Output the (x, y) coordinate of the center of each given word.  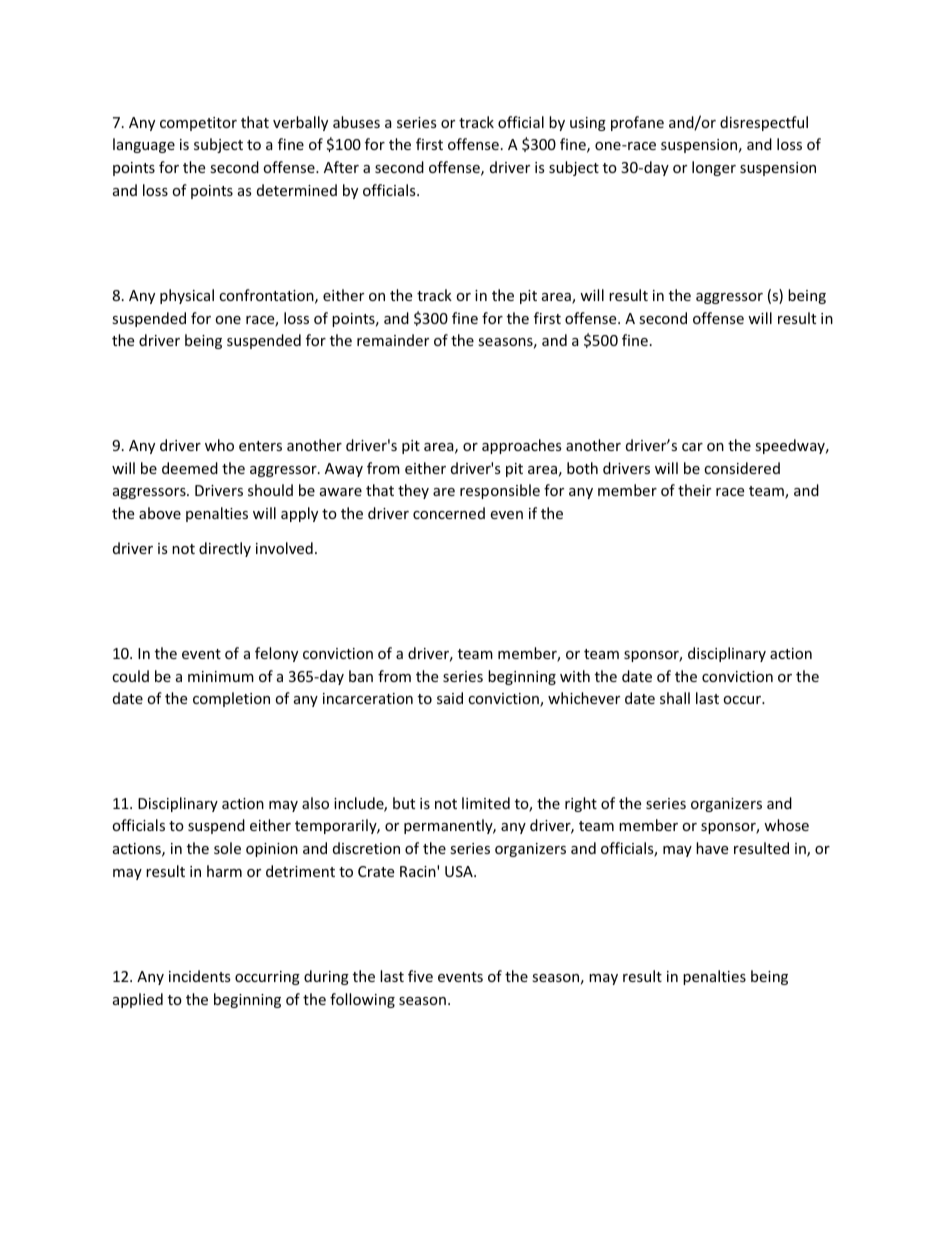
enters (260, 446)
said (450, 698)
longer (714, 168)
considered (742, 468)
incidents (200, 976)
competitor (198, 124)
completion (231, 699)
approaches (522, 446)
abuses (356, 122)
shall (675, 698)
